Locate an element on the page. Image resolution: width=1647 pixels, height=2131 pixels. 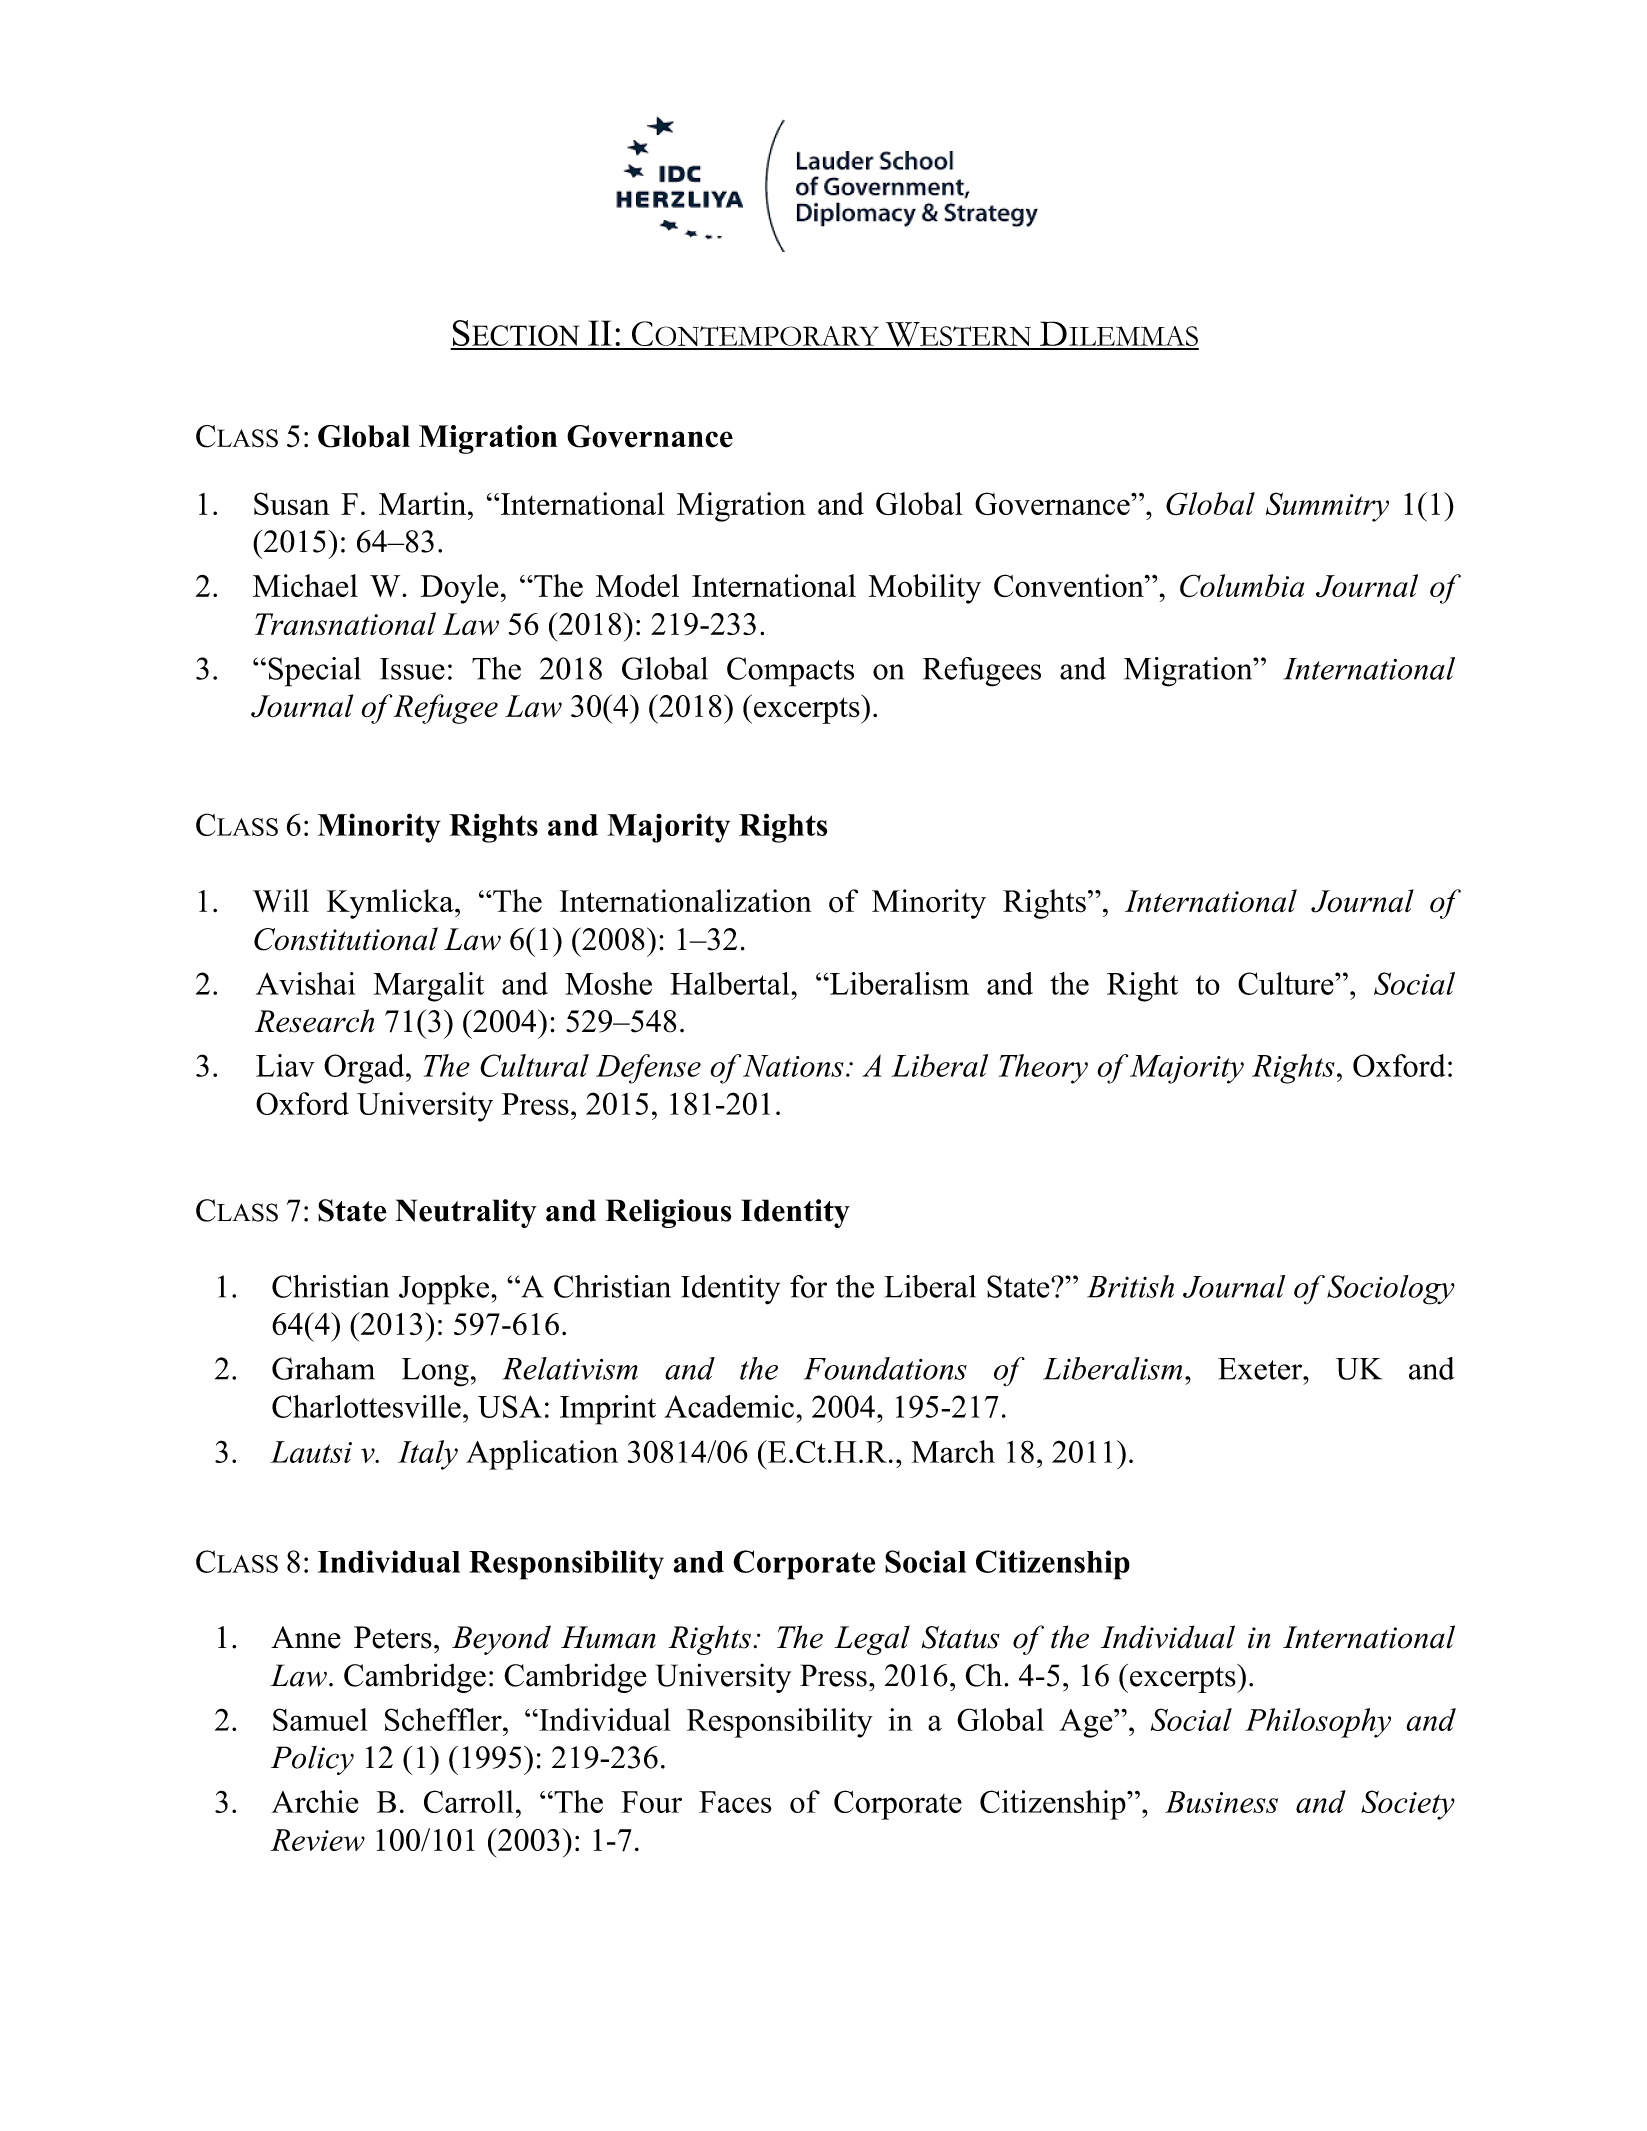
Exeter is located at coordinates (1261, 1369).
